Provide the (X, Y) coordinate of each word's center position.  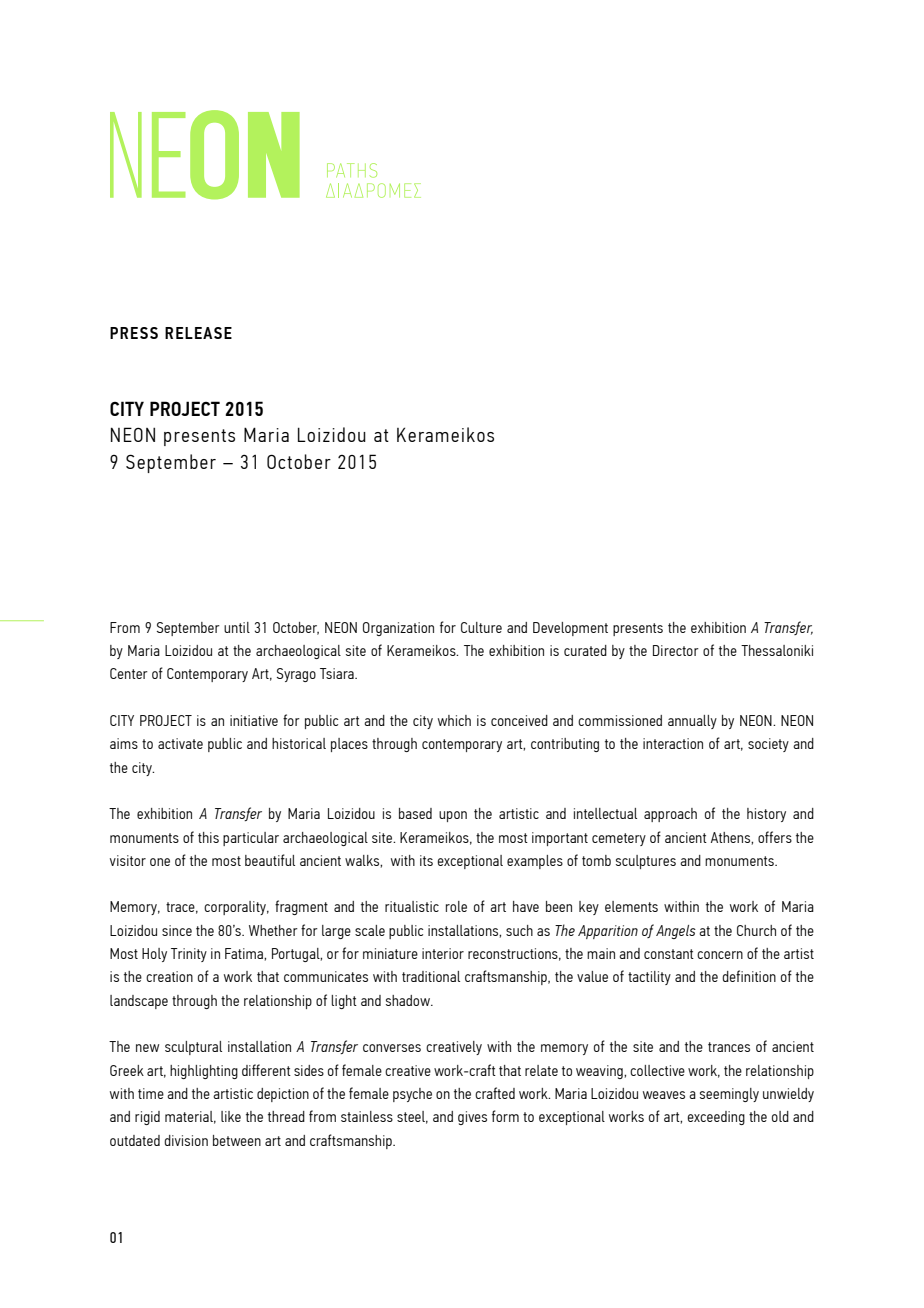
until (237, 627)
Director (676, 650)
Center (129, 673)
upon (453, 816)
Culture (481, 627)
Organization (398, 629)
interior (443, 953)
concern (720, 955)
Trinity (189, 955)
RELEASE (198, 333)
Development (570, 629)
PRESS (134, 333)
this (208, 837)
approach (670, 815)
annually (692, 722)
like (231, 1116)
